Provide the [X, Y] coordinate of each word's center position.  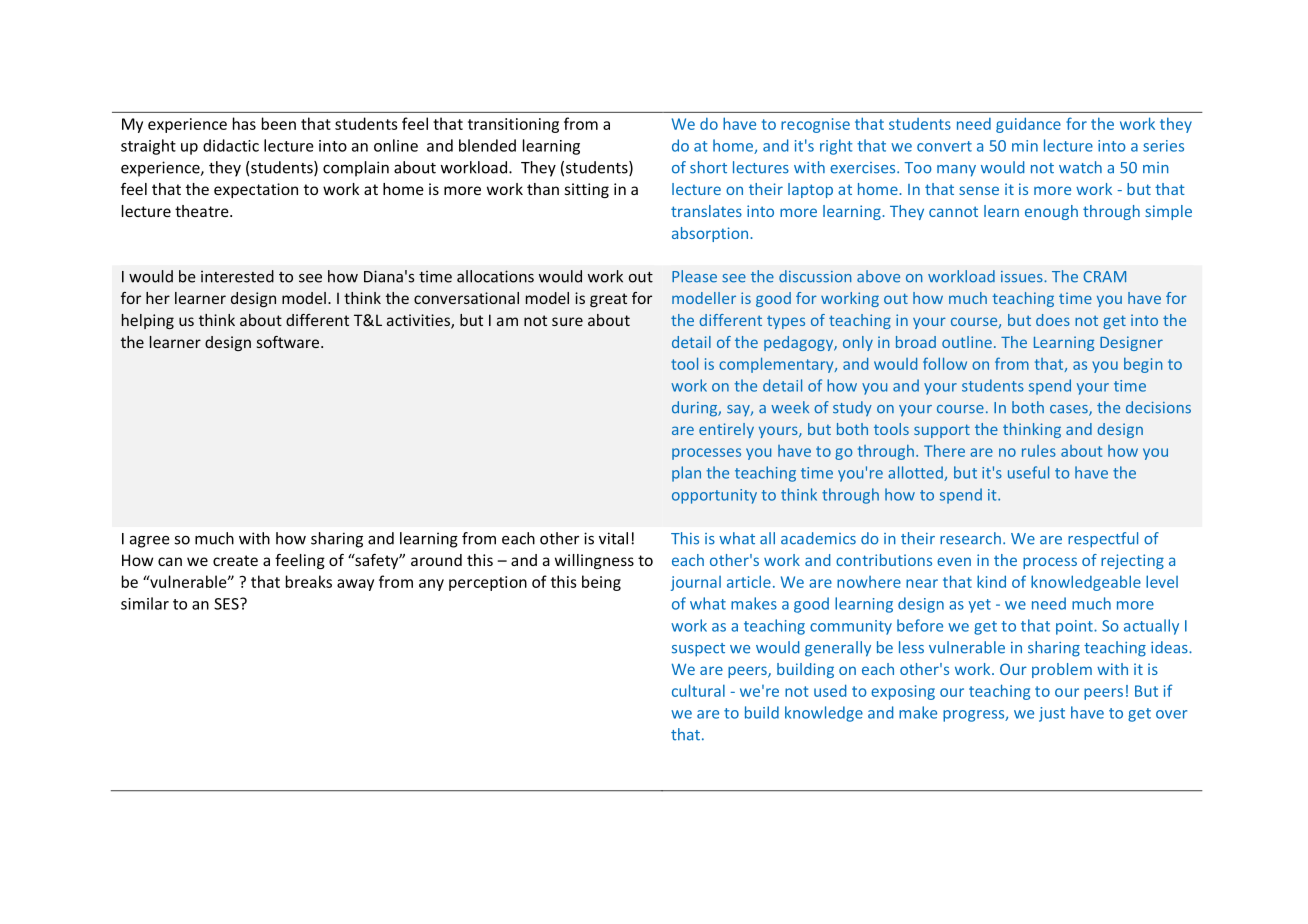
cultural [698, 690]
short [708, 167]
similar [145, 603]
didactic [231, 145]
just [1052, 714]
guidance [1028, 125]
